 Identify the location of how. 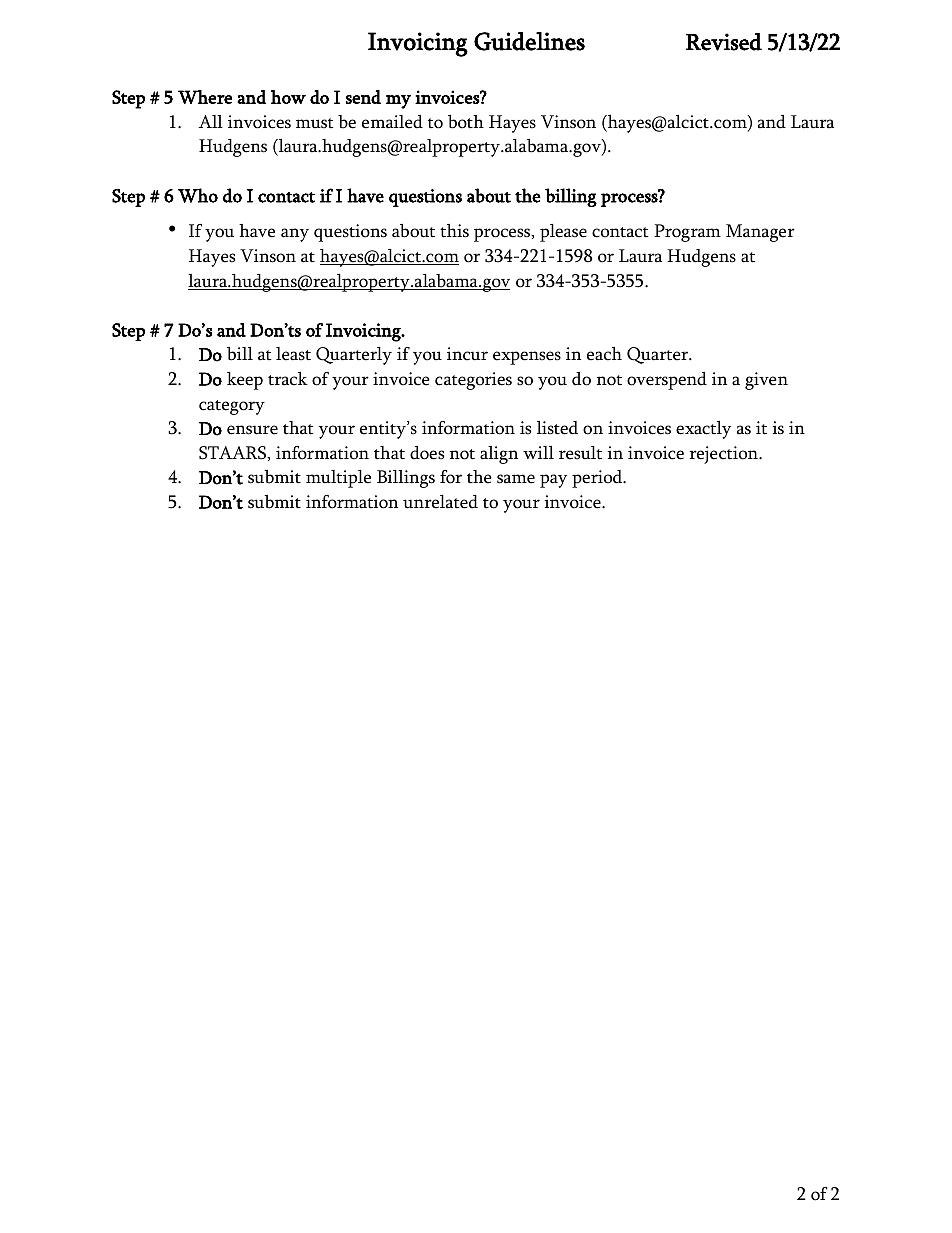
(288, 97).
